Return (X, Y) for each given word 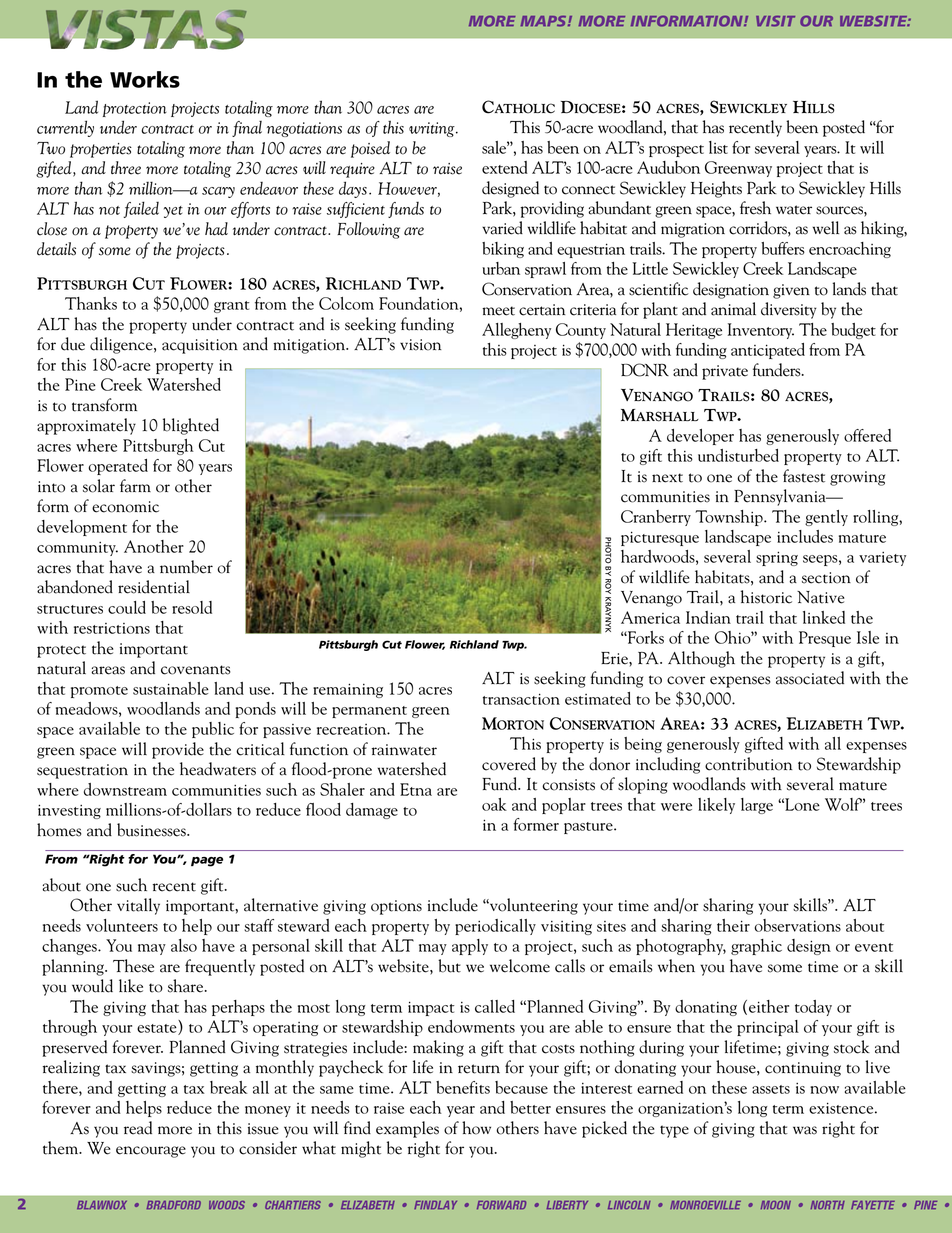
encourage (151, 1152)
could (127, 607)
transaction (521, 699)
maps (544, 21)
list (718, 147)
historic (766, 597)
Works (145, 79)
